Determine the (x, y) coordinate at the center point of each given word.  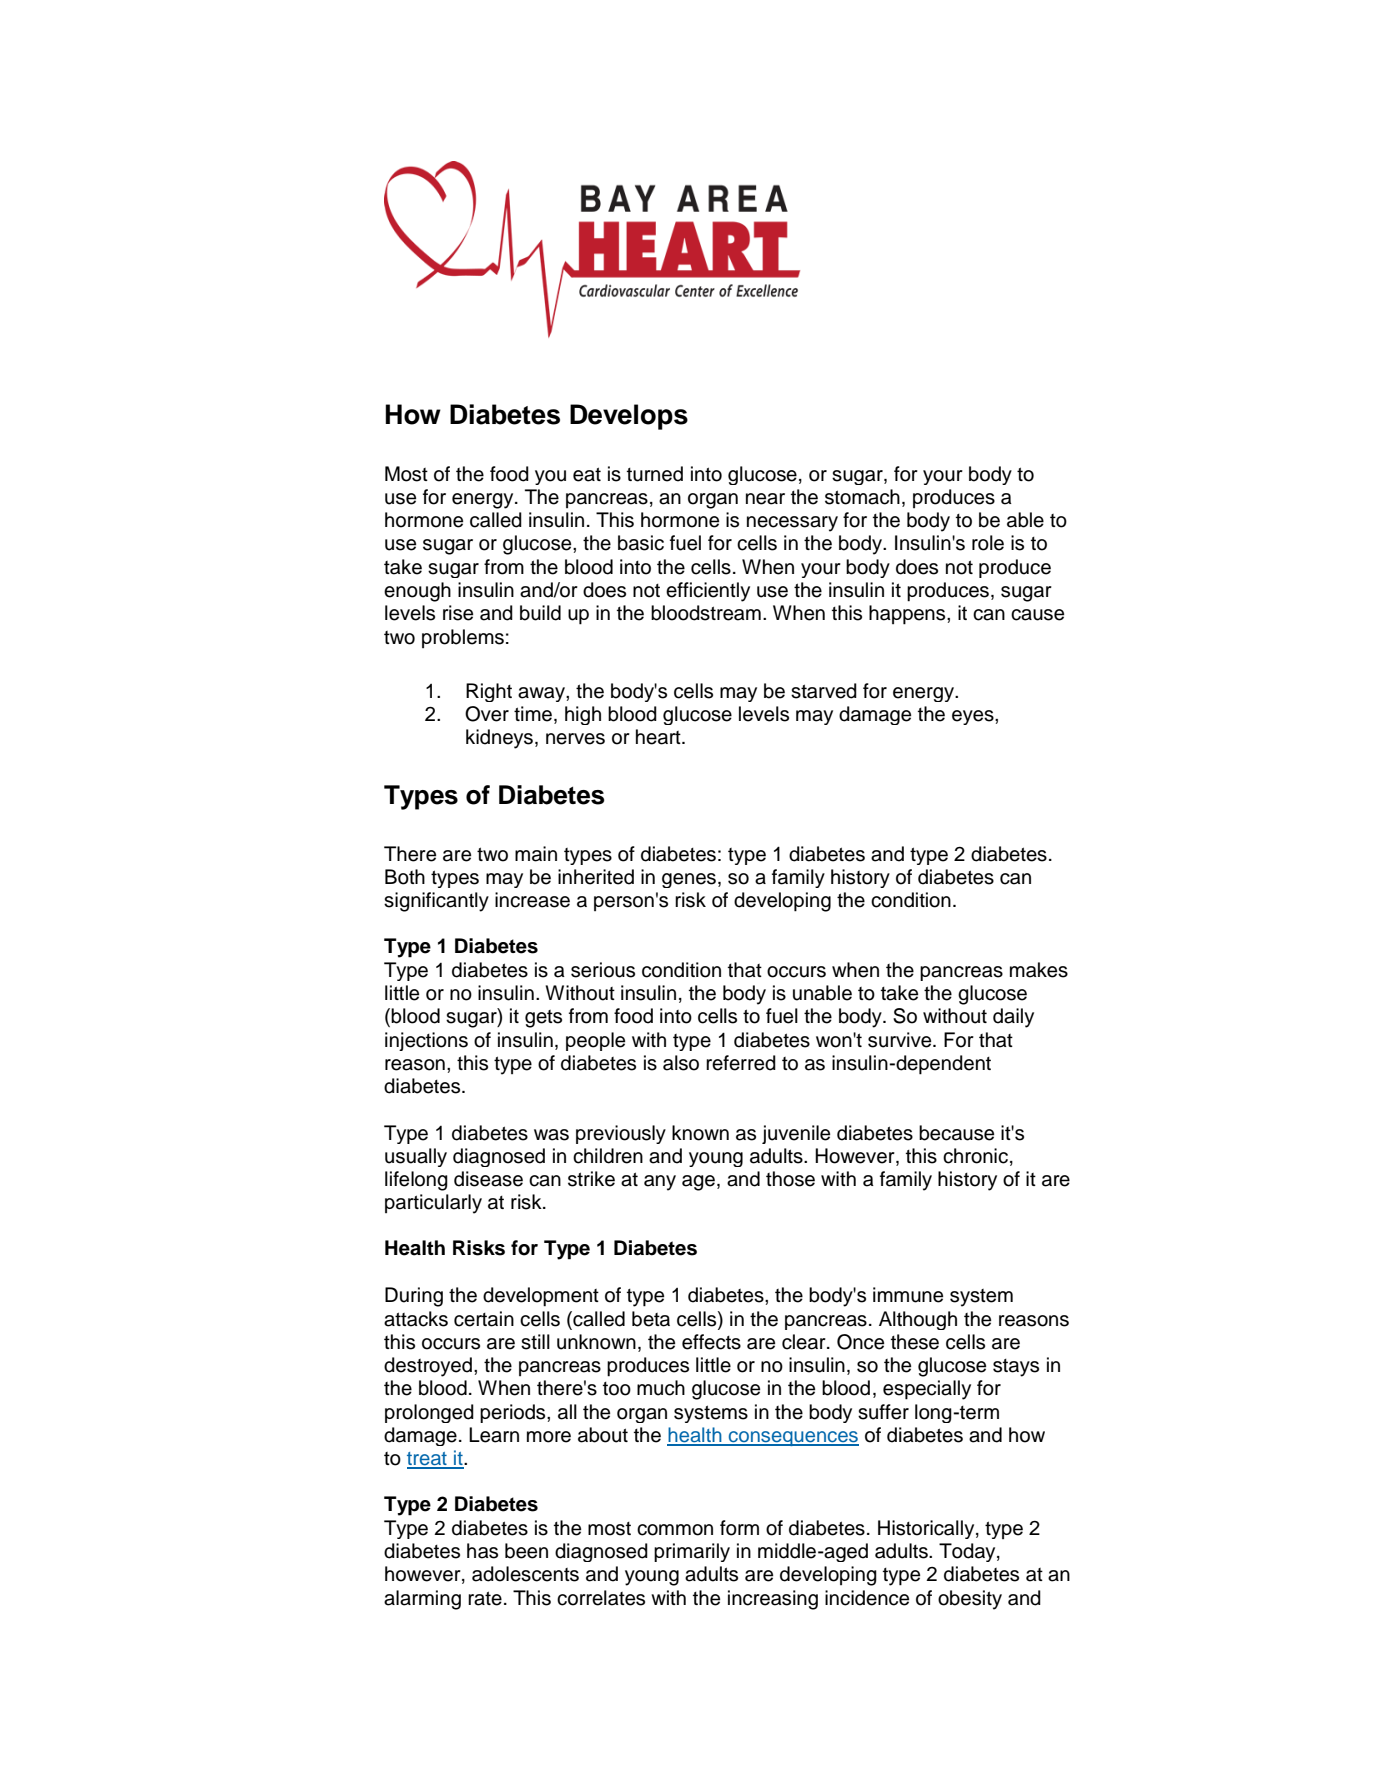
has (482, 1551)
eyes (974, 717)
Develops (629, 417)
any (660, 1183)
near (765, 499)
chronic (975, 1156)
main (536, 854)
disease (488, 1179)
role (988, 543)
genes (690, 880)
